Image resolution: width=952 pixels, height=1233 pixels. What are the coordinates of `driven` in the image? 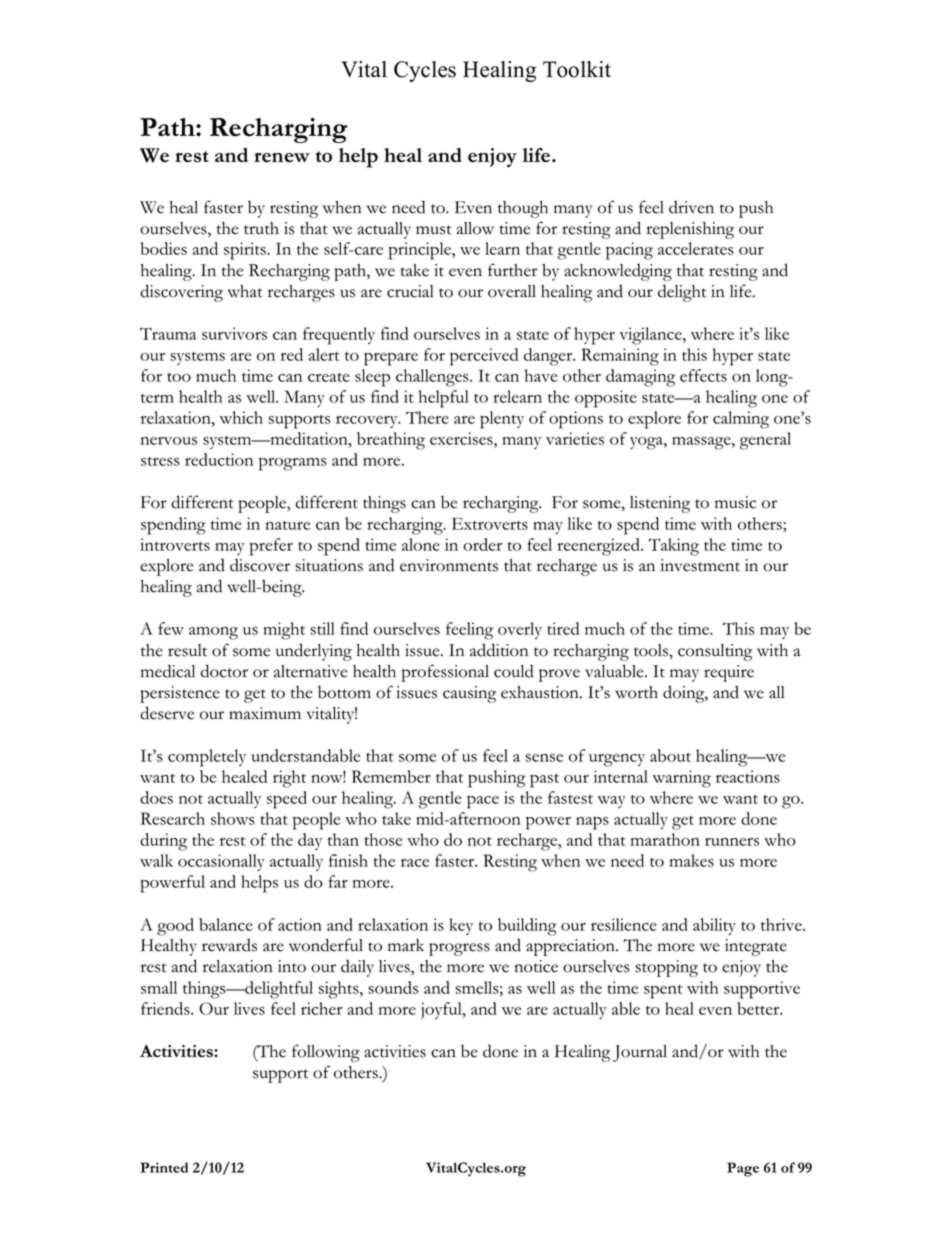 It's located at (691, 207).
